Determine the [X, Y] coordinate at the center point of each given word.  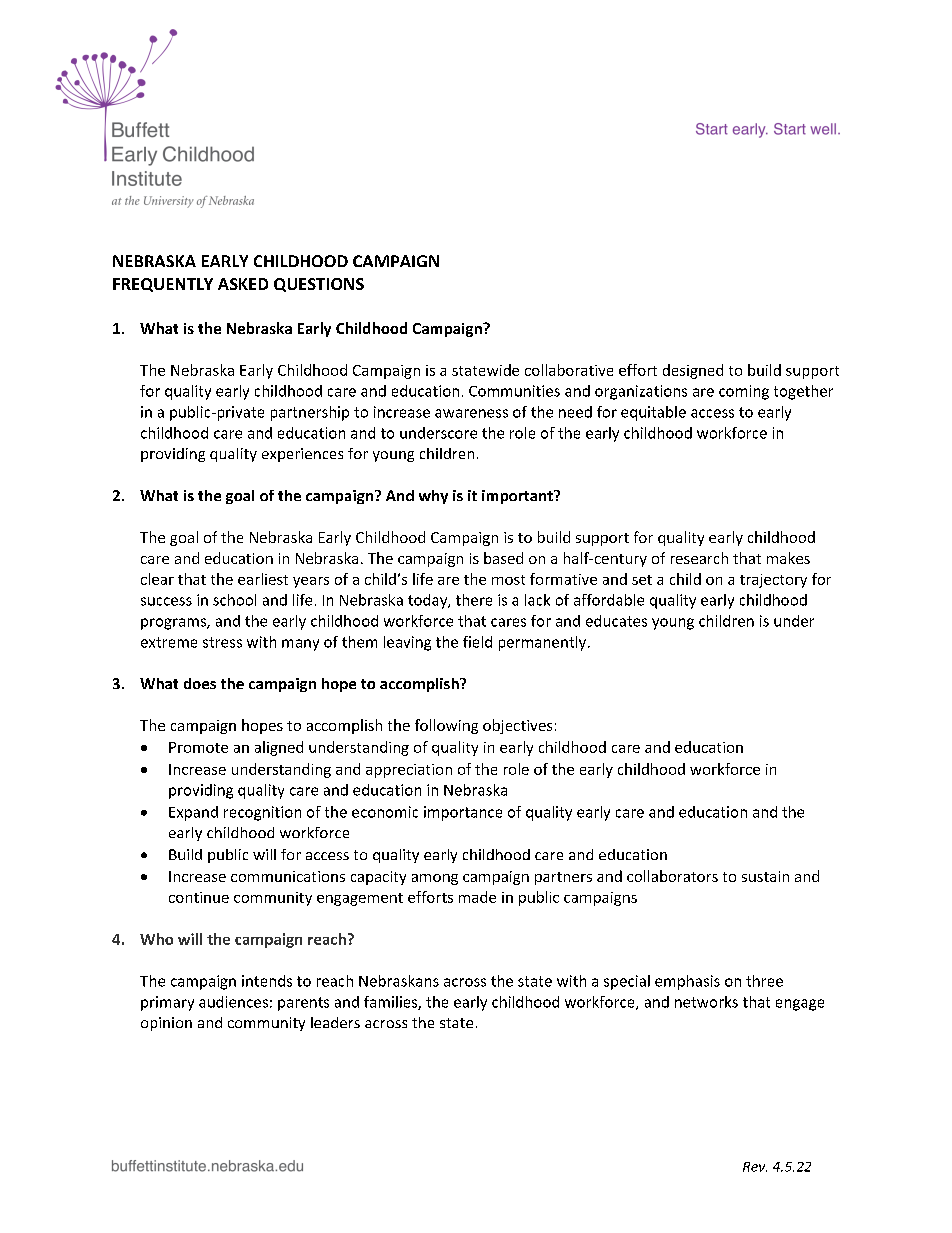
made [477, 897]
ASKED [243, 284]
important [518, 497]
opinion [166, 1024]
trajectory [773, 581]
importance [463, 813]
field [477, 642]
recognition [262, 813]
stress [222, 642]
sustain [765, 876]
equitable [653, 413]
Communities [514, 391]
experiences [302, 455]
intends [267, 981]
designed [693, 371]
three [764, 981]
